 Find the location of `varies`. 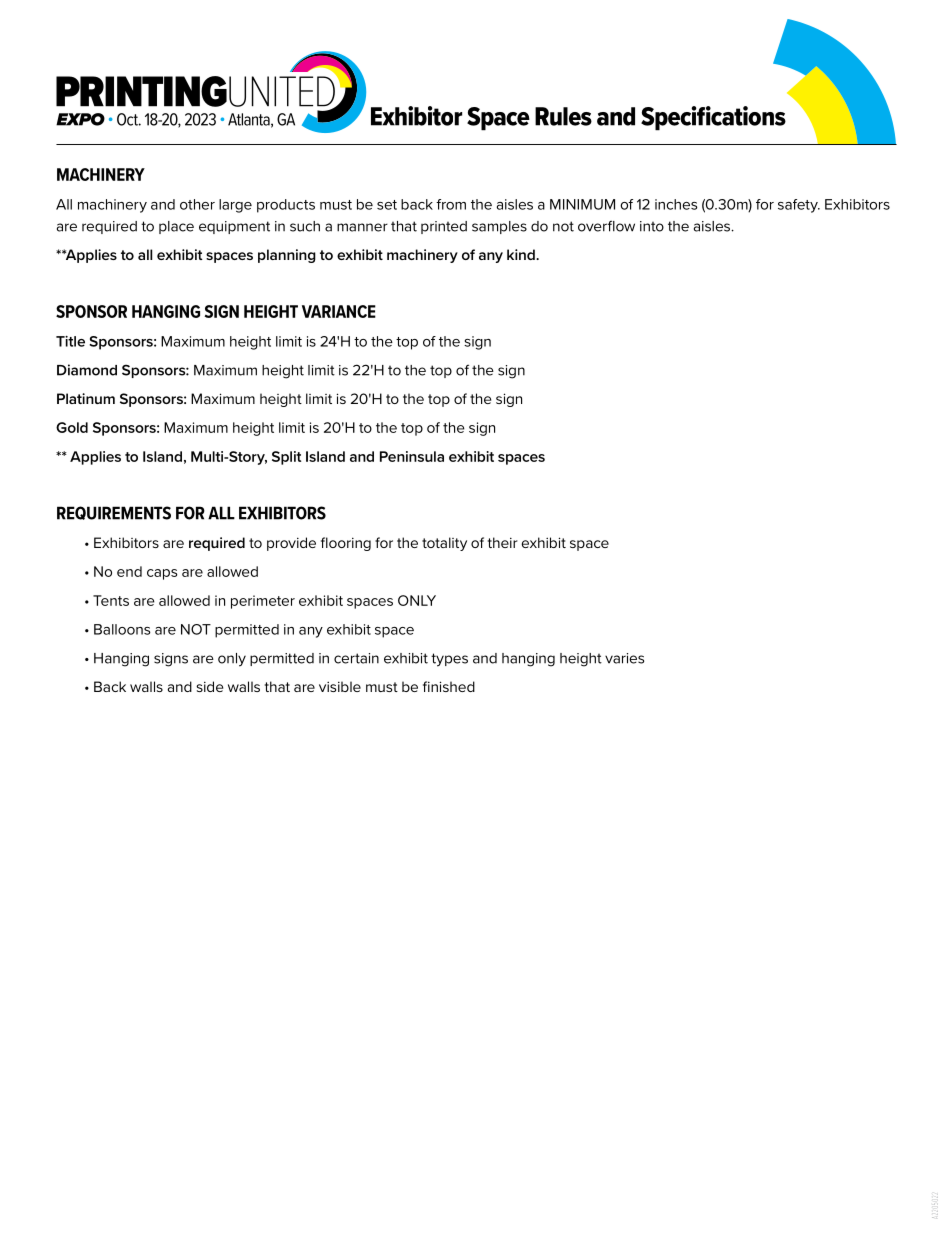

varies is located at coordinates (624, 658).
